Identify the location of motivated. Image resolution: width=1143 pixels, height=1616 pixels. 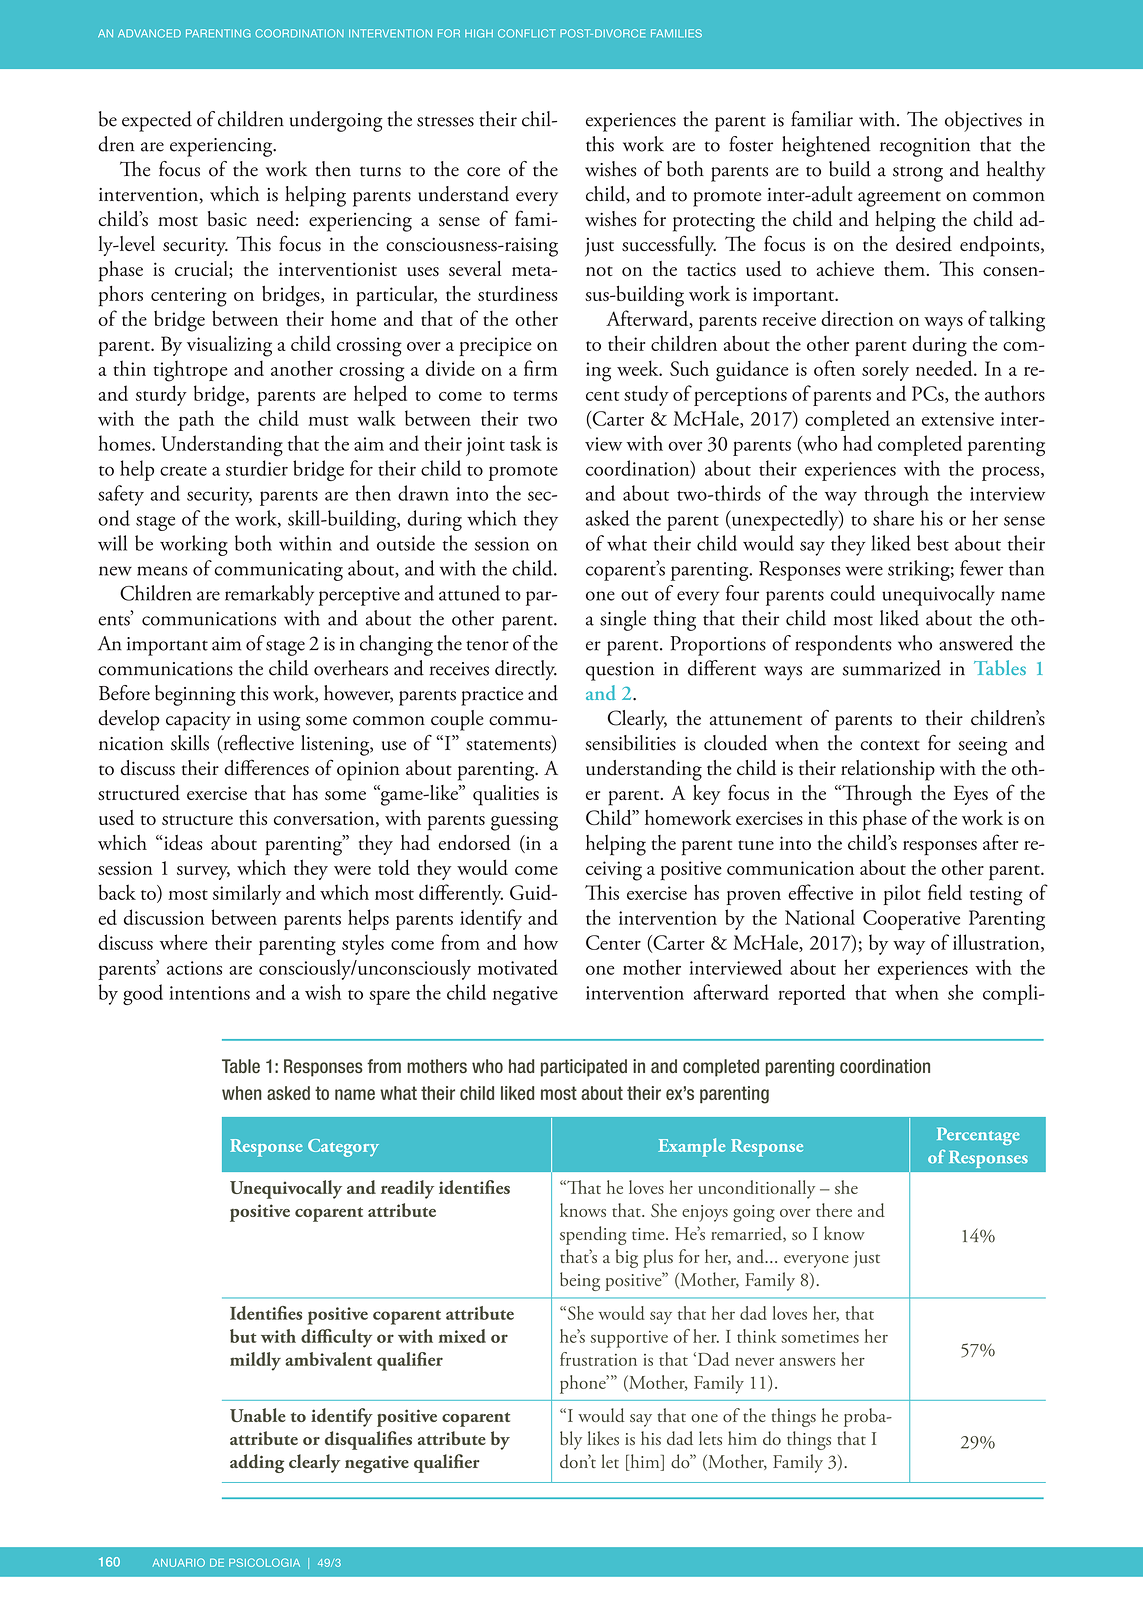
(518, 967).
